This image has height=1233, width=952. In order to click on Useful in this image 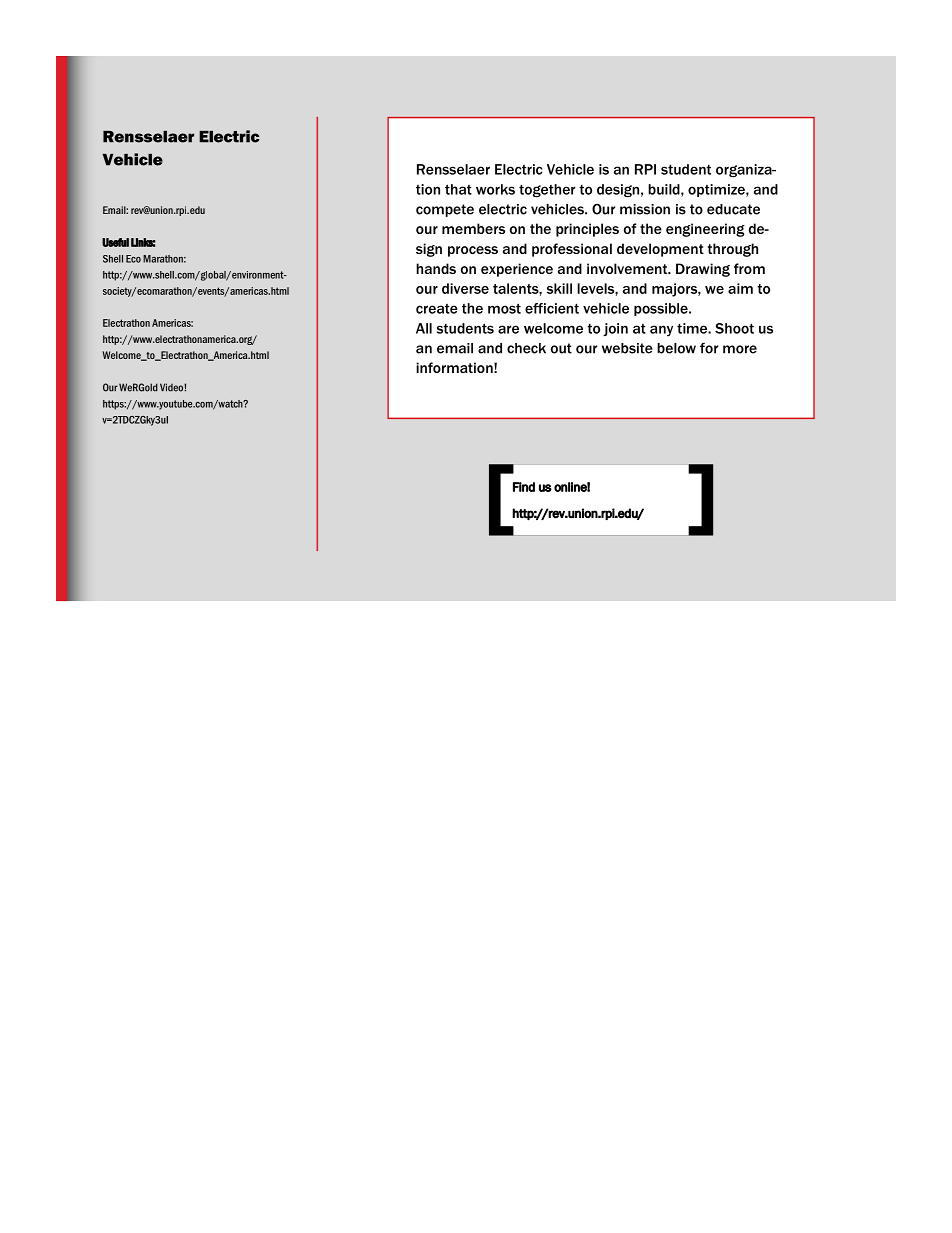, I will do `click(115, 242)`.
